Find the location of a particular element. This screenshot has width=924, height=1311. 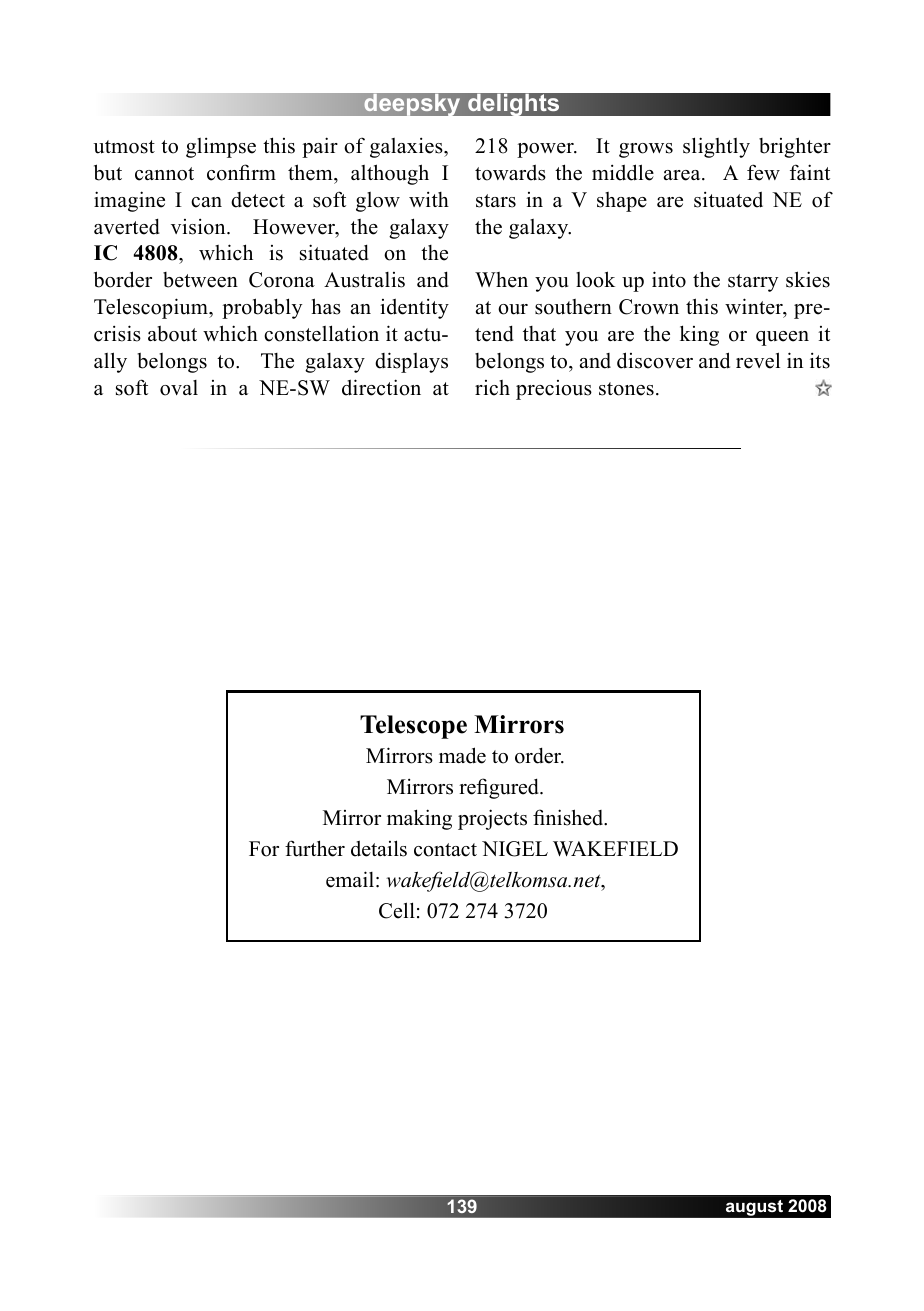

rich is located at coordinates (492, 388).
